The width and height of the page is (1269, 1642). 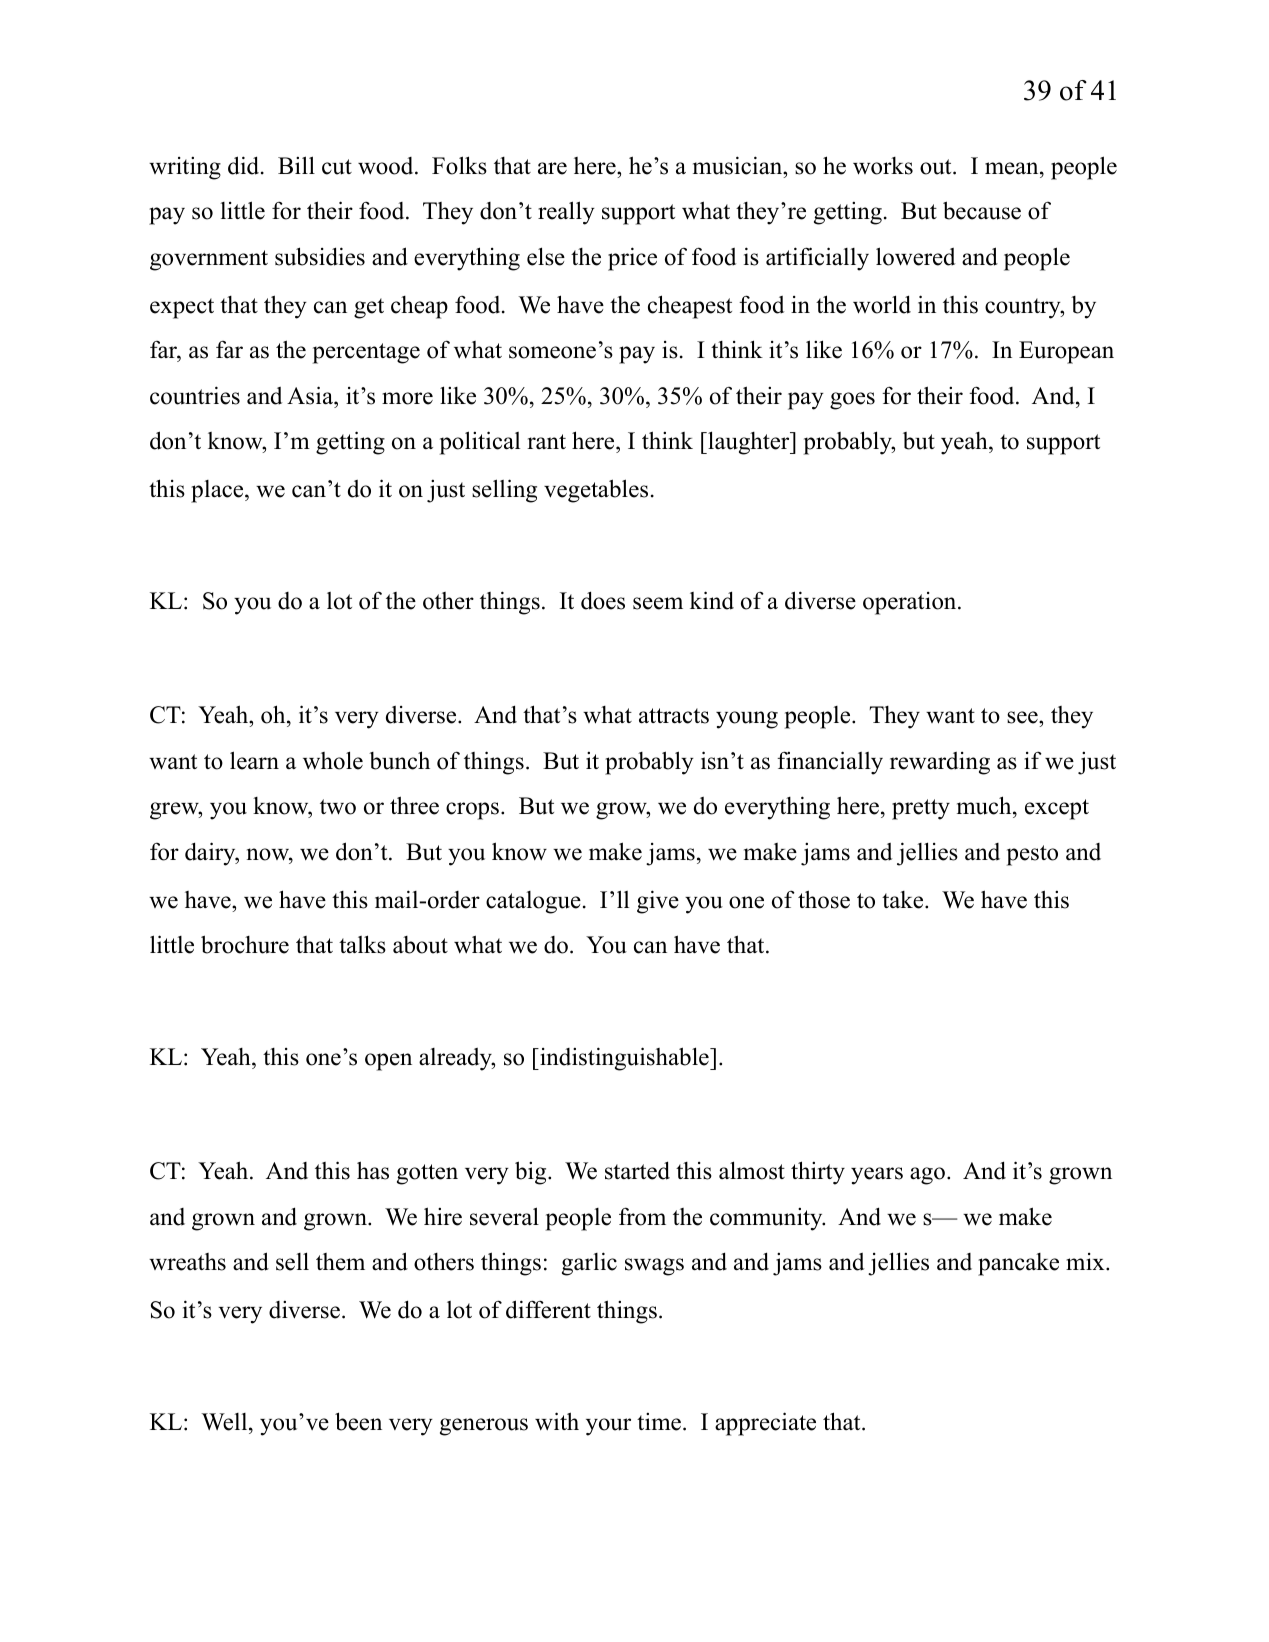 What do you see at coordinates (225, 1422) in the page?
I see `Well` at bounding box center [225, 1422].
